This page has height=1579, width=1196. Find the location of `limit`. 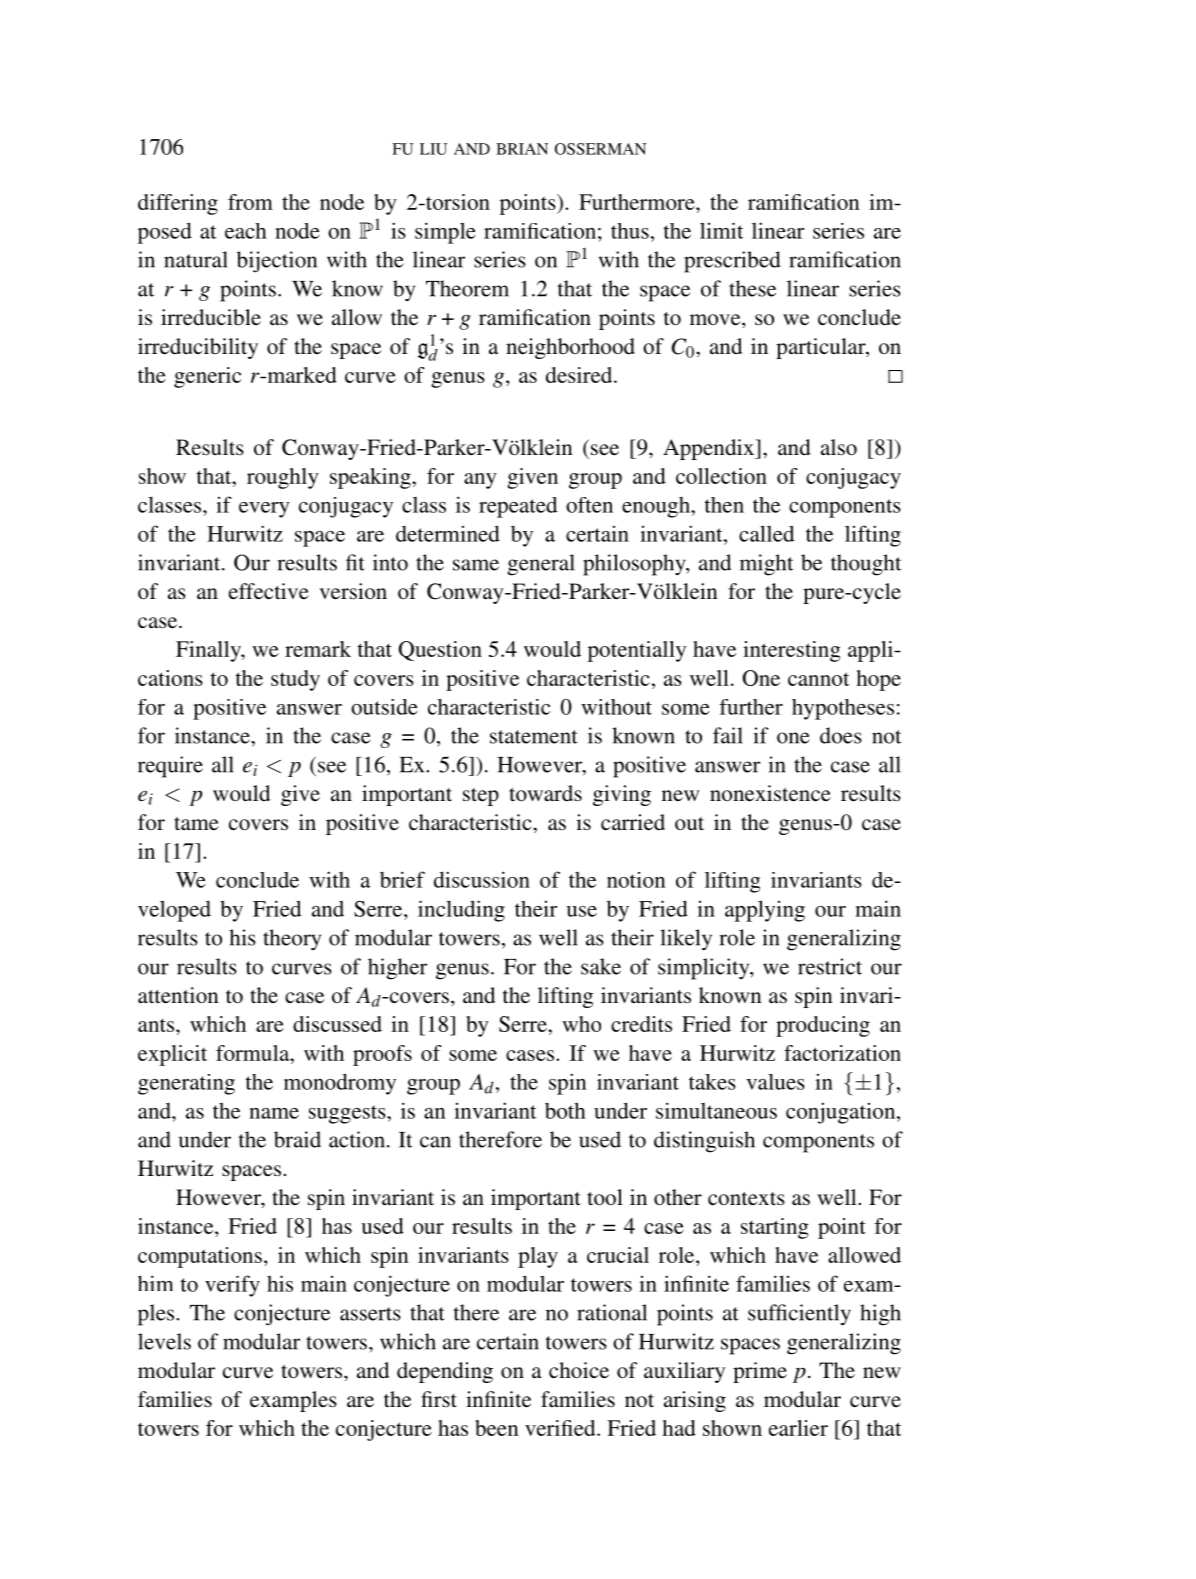

limit is located at coordinates (721, 230).
